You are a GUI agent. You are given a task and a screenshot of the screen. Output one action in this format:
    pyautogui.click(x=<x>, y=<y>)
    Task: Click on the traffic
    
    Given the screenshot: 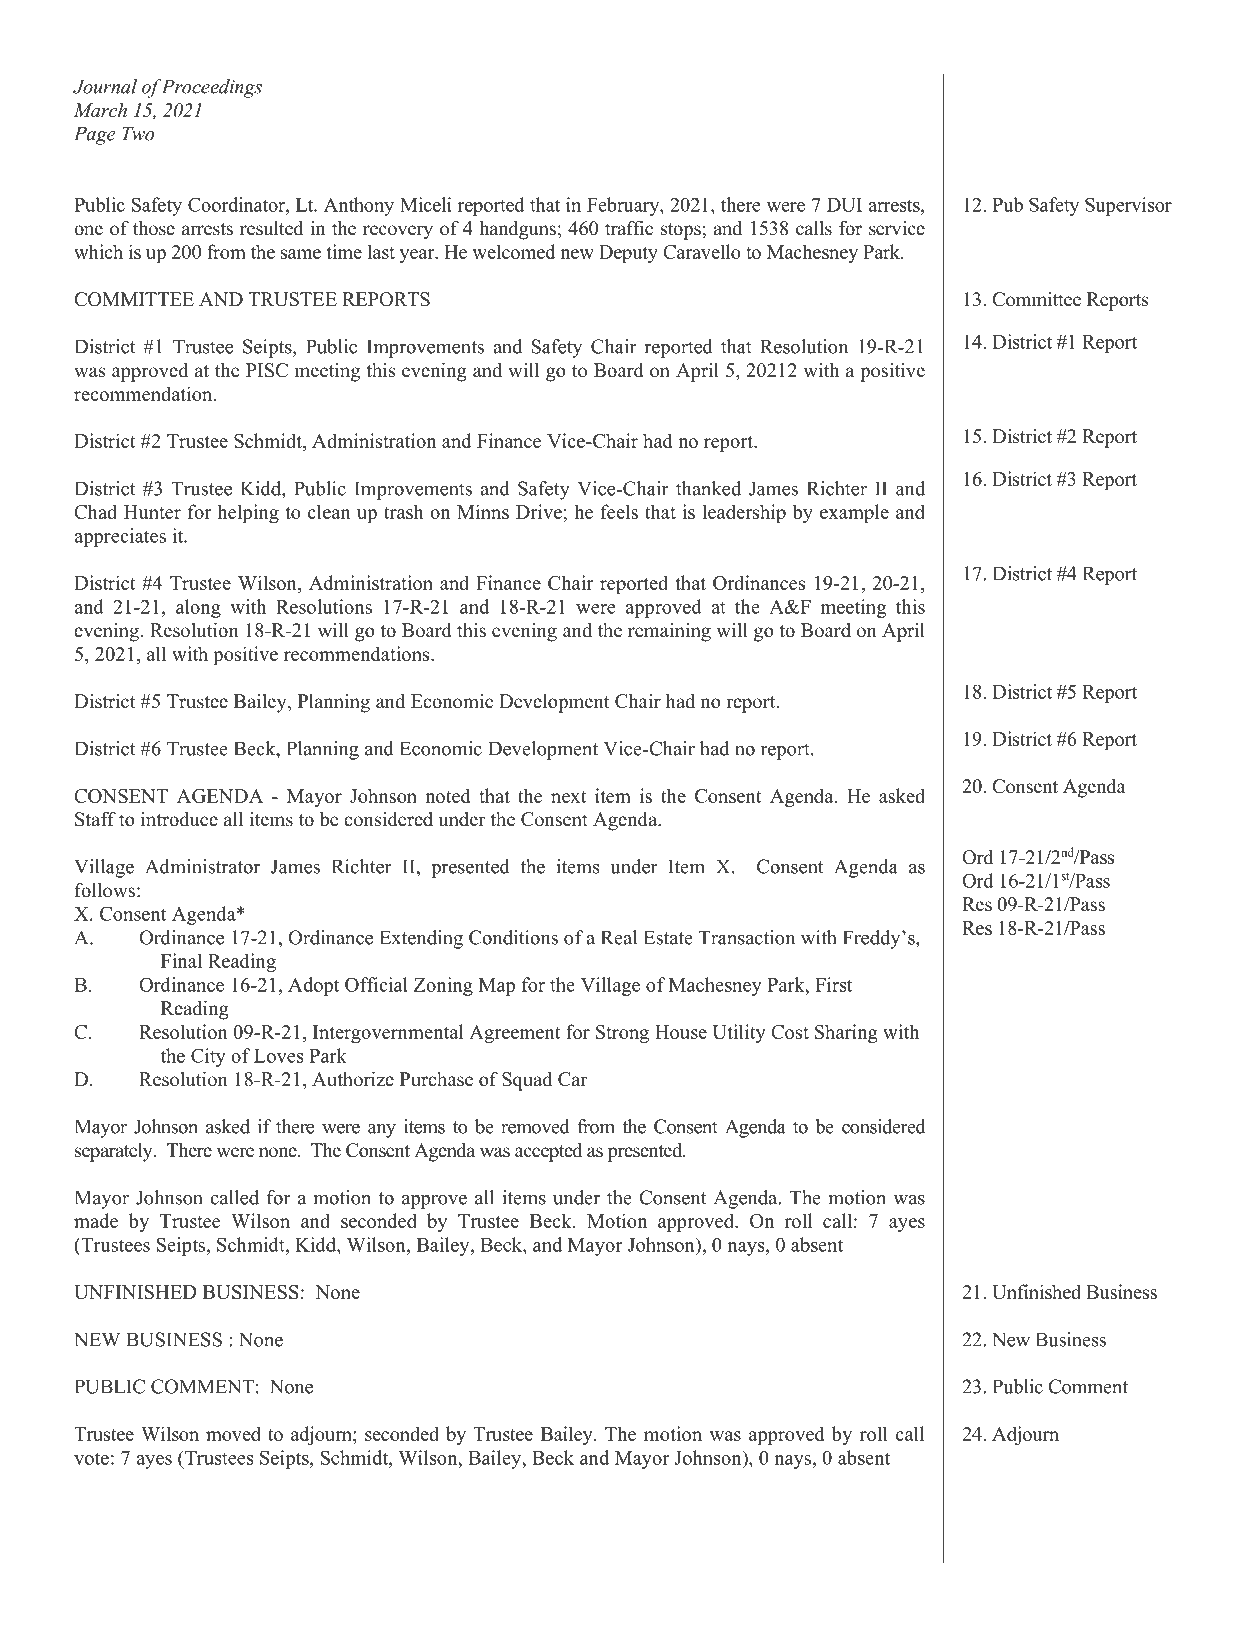 What is the action you would take?
    pyautogui.click(x=629, y=228)
